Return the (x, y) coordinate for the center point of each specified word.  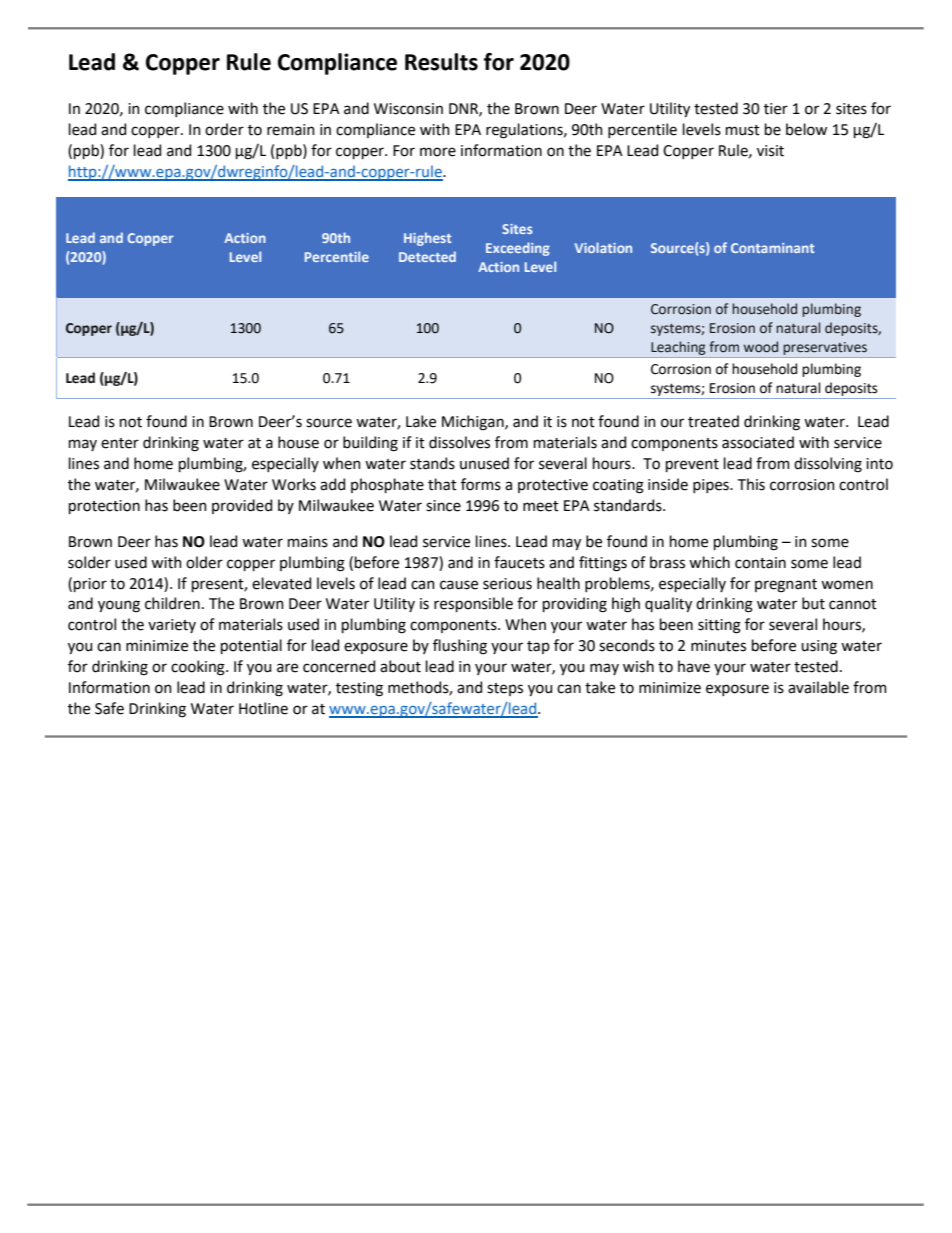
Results (441, 62)
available (818, 687)
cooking (199, 668)
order (224, 129)
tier (776, 109)
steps (505, 689)
